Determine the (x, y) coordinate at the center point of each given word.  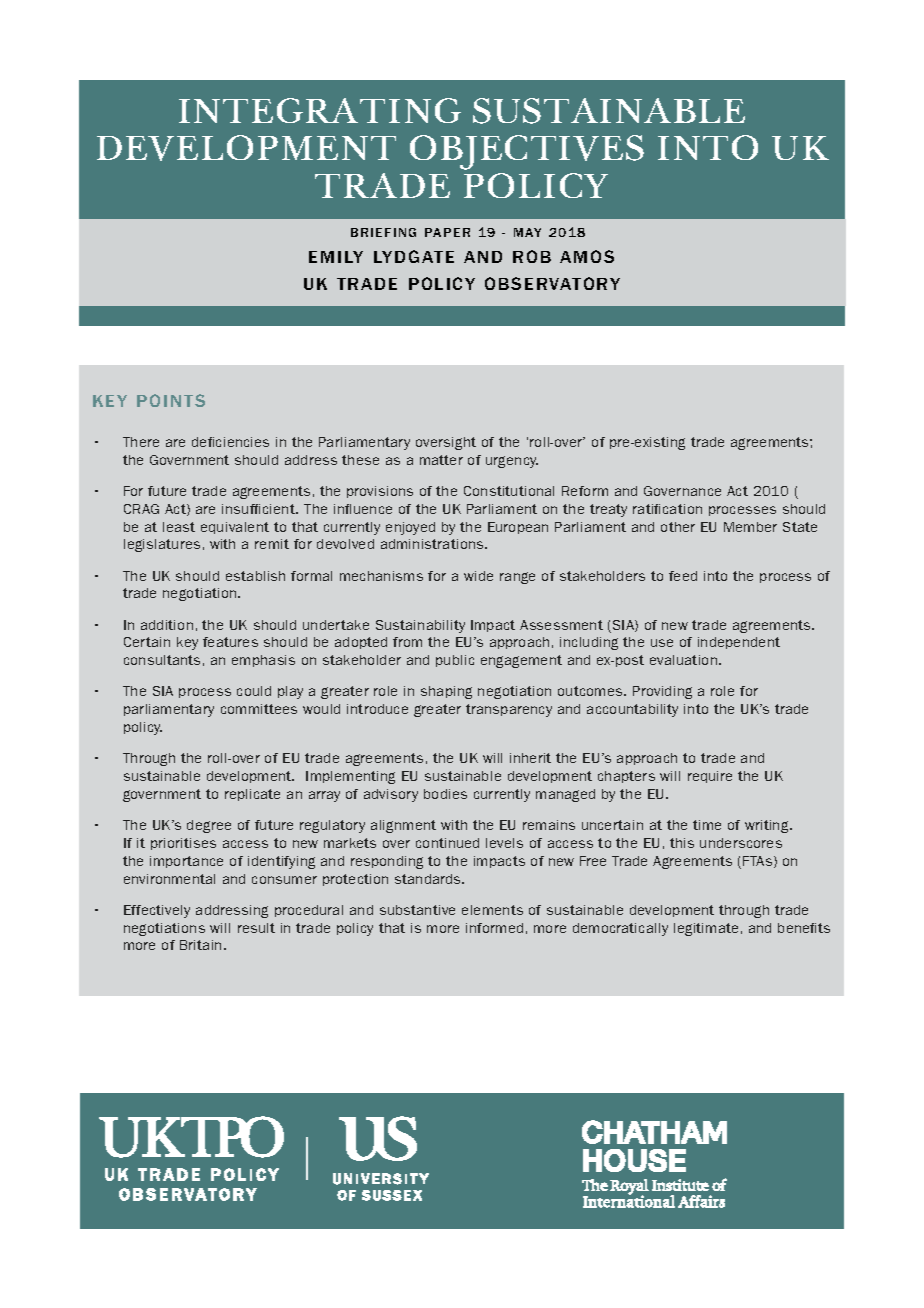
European (518, 528)
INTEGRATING (320, 110)
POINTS (171, 400)
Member (750, 527)
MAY (527, 232)
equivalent (235, 528)
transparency (509, 710)
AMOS (587, 256)
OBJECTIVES (527, 152)
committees (259, 709)
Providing (662, 692)
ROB (532, 256)
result (256, 928)
